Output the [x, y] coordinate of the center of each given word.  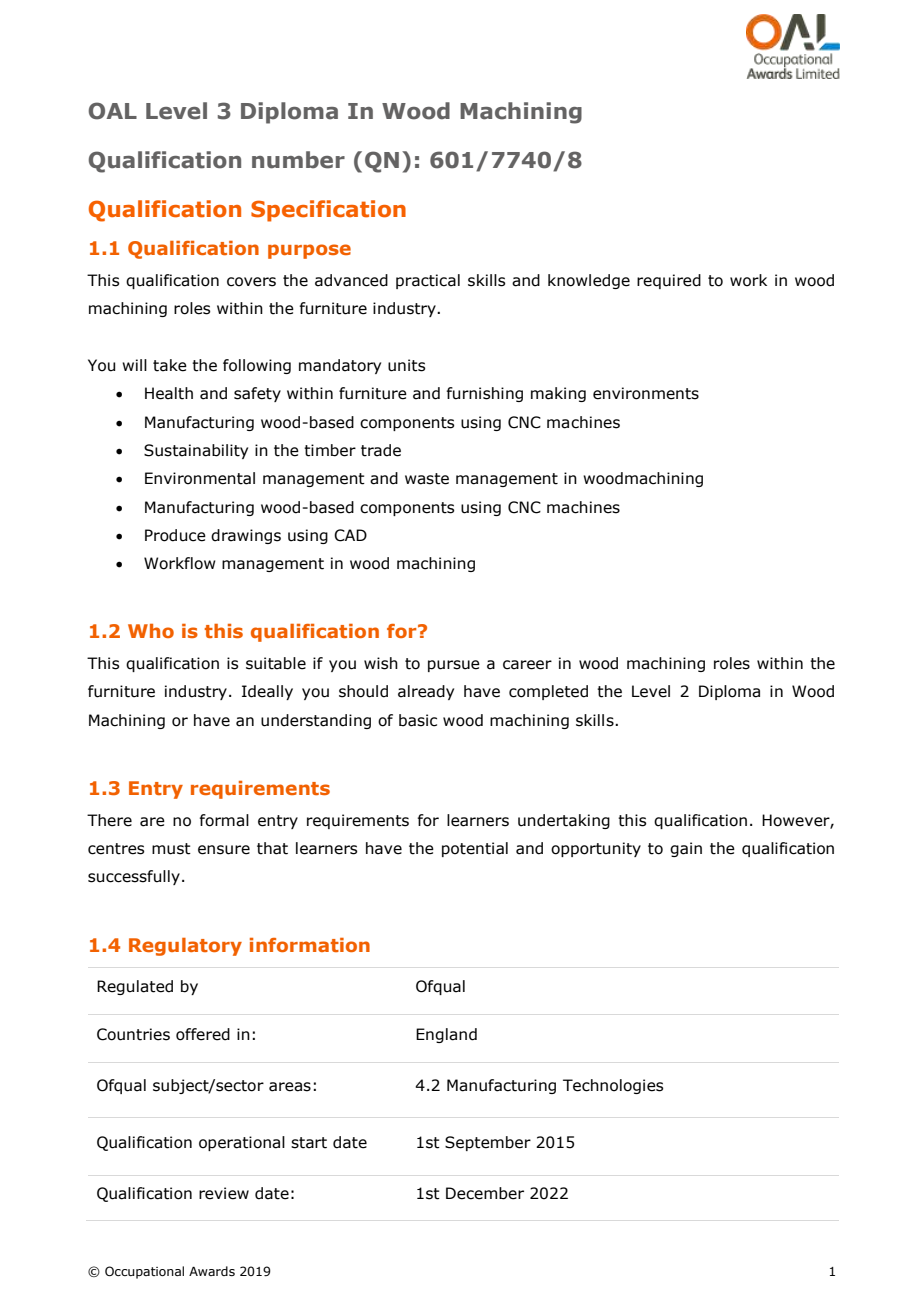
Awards [212, 1271]
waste [427, 479]
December [485, 1193]
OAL [113, 111]
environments [646, 393]
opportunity [596, 849]
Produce [175, 535]
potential [475, 849]
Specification [328, 211]
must [171, 849]
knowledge [589, 281]
